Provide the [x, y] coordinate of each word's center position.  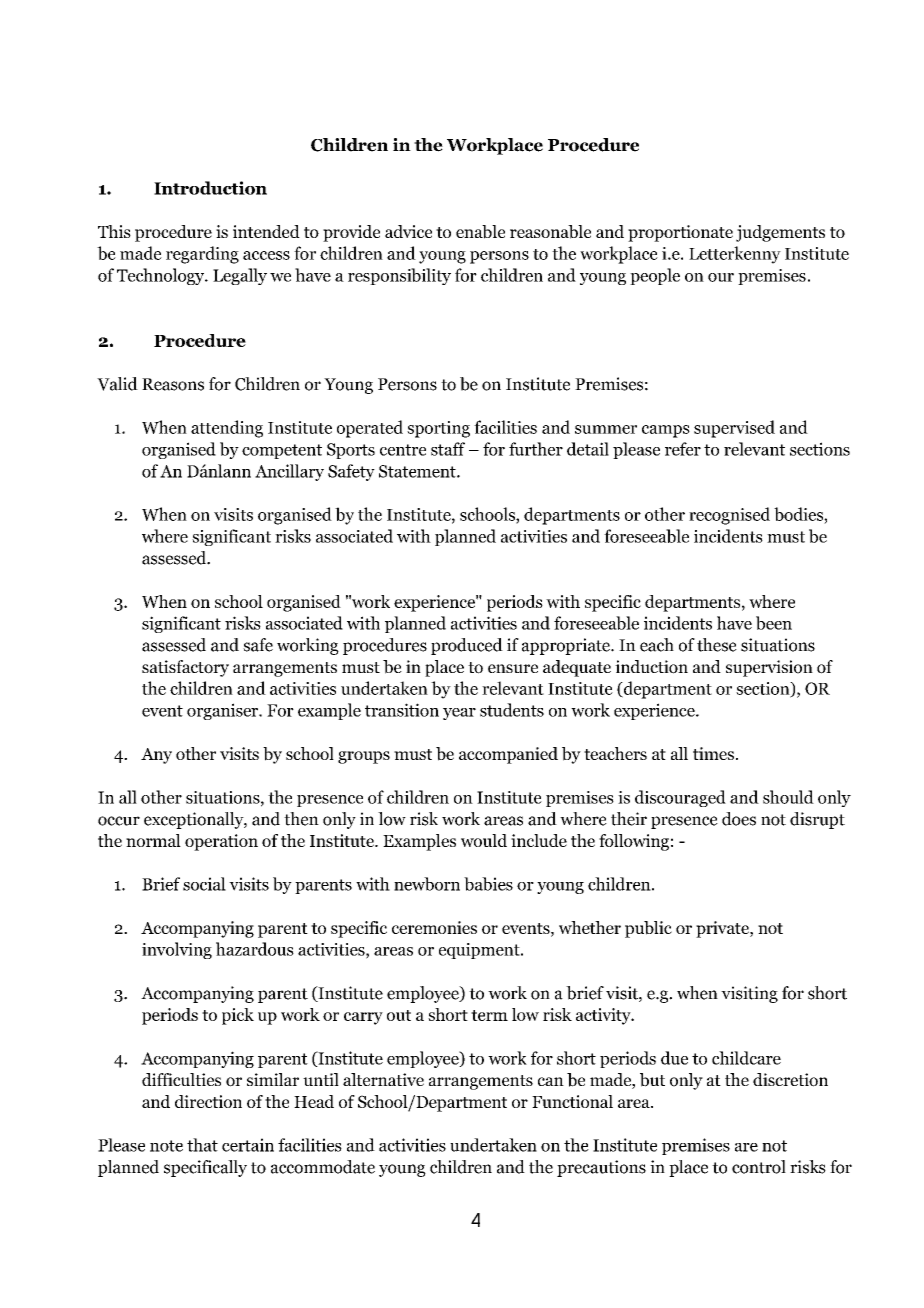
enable [480, 232]
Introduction [210, 188]
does [739, 819]
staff [448, 449]
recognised [729, 516]
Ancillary [289, 472]
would [484, 840]
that [202, 1145]
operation [221, 842]
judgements [780, 233]
